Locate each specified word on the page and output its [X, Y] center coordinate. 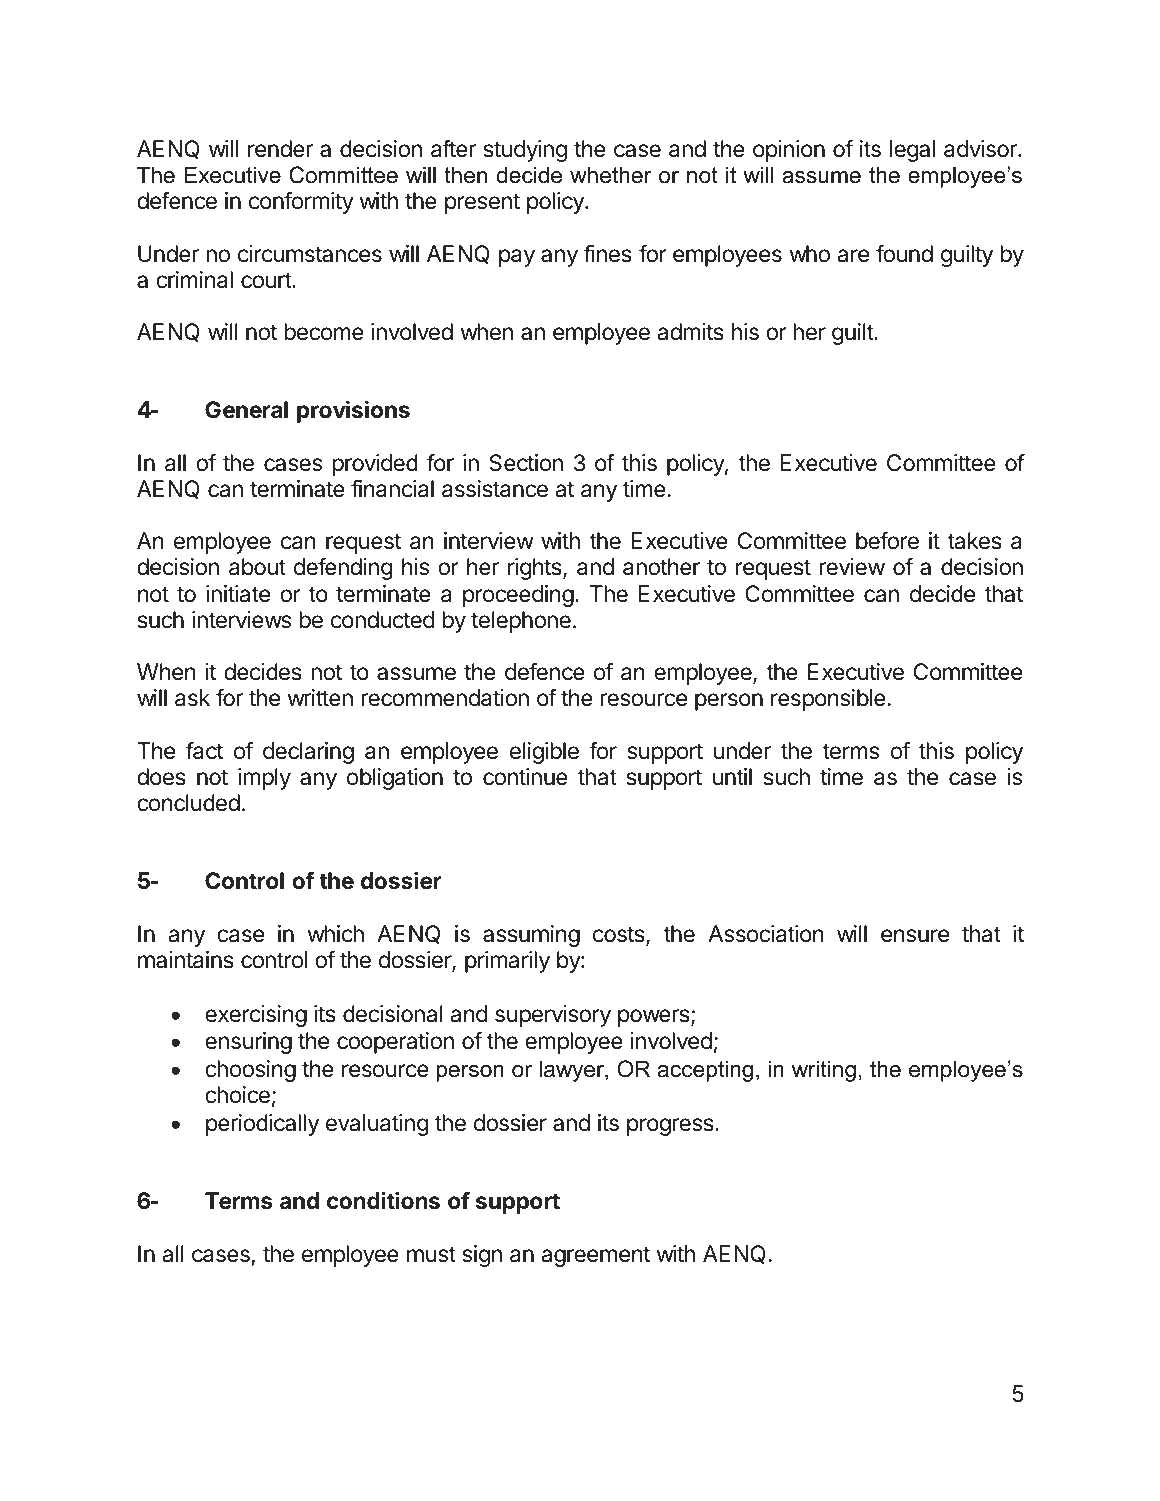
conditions [383, 1200]
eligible [544, 753]
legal [912, 151]
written [320, 698]
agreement [595, 1256]
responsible [828, 700]
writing [824, 1071]
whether [611, 175]
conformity [301, 202]
